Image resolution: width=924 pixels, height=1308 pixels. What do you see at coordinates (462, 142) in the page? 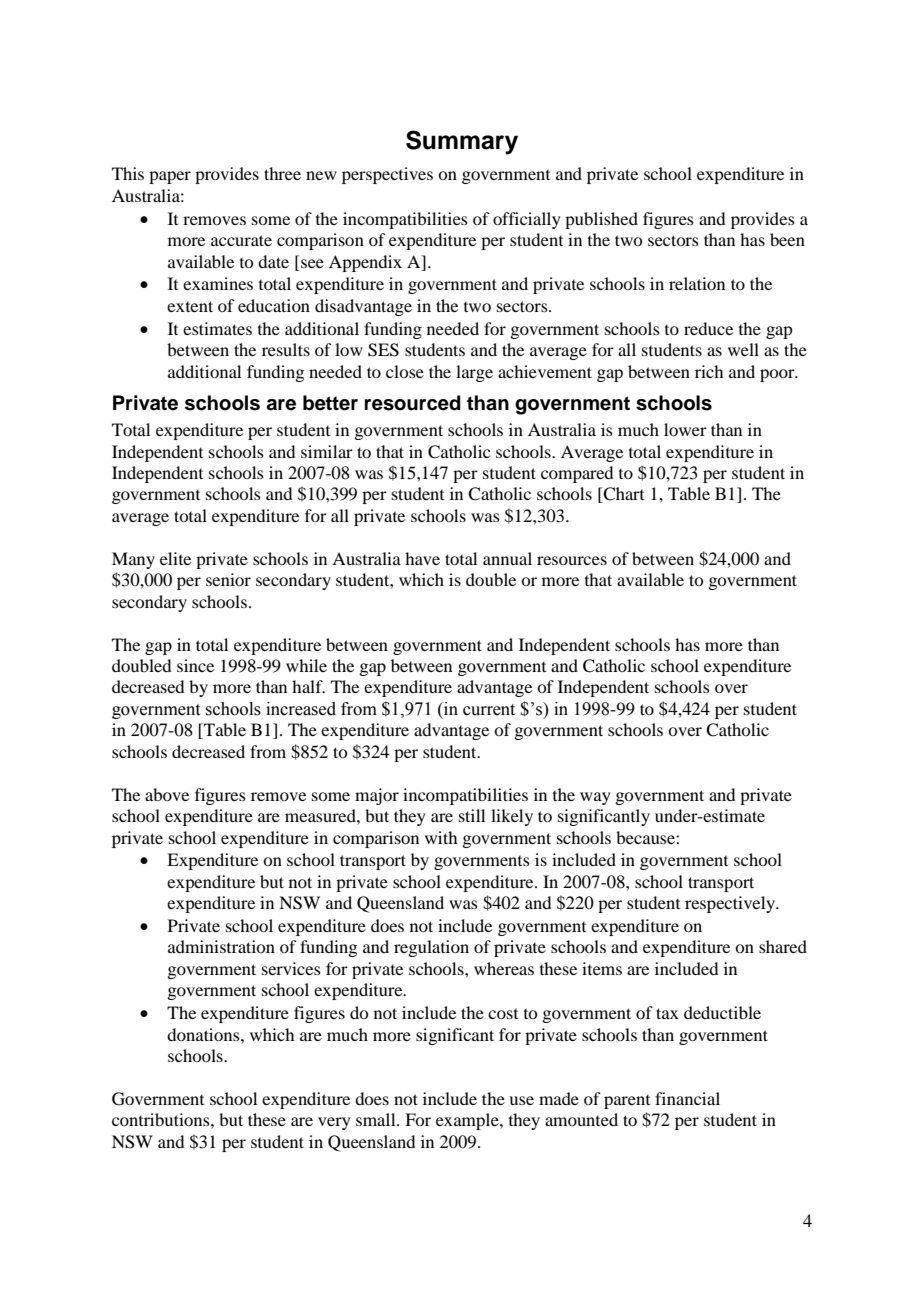
I see `Summary` at bounding box center [462, 142].
